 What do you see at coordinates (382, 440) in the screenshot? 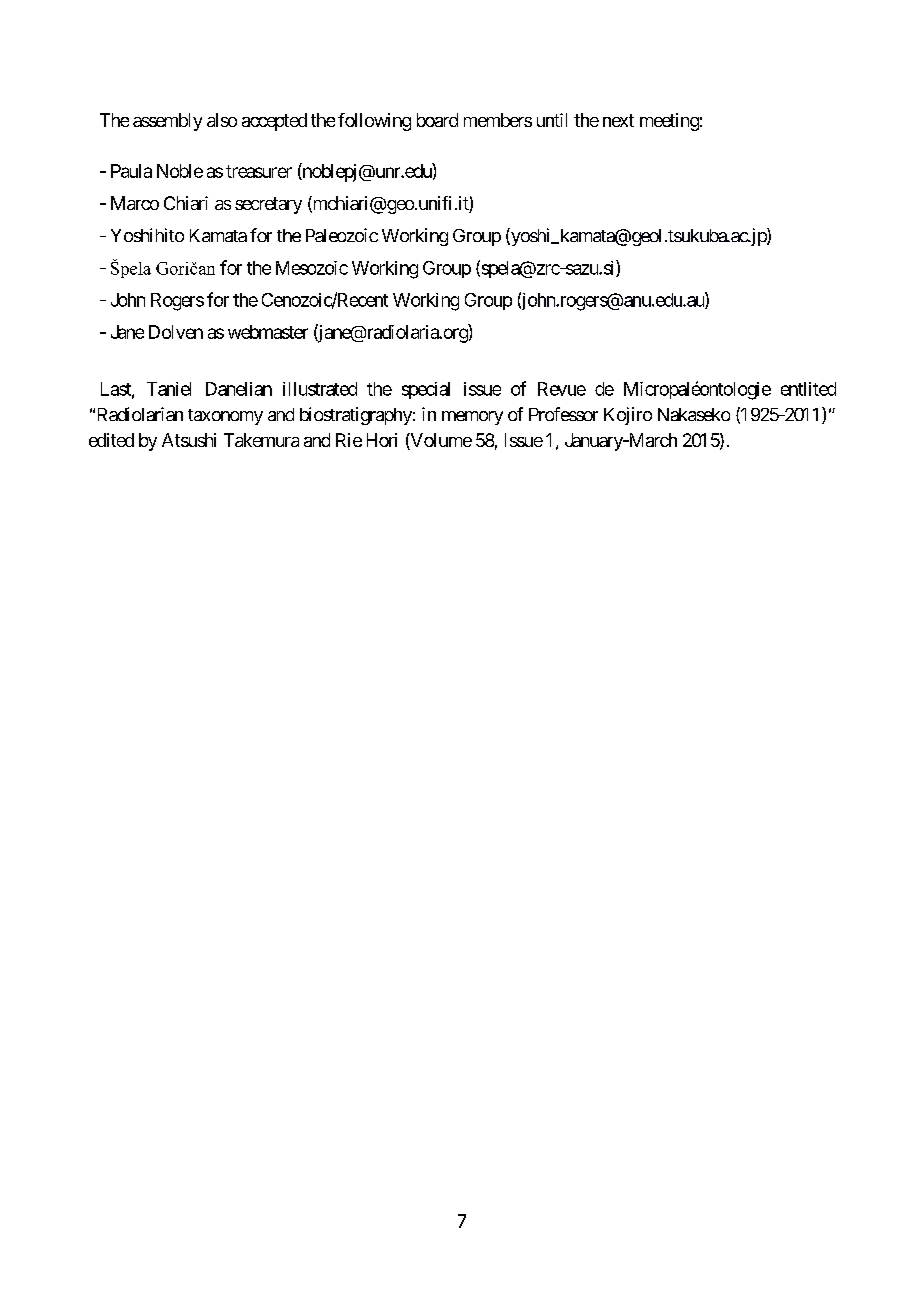
I see `Hori` at bounding box center [382, 440].
